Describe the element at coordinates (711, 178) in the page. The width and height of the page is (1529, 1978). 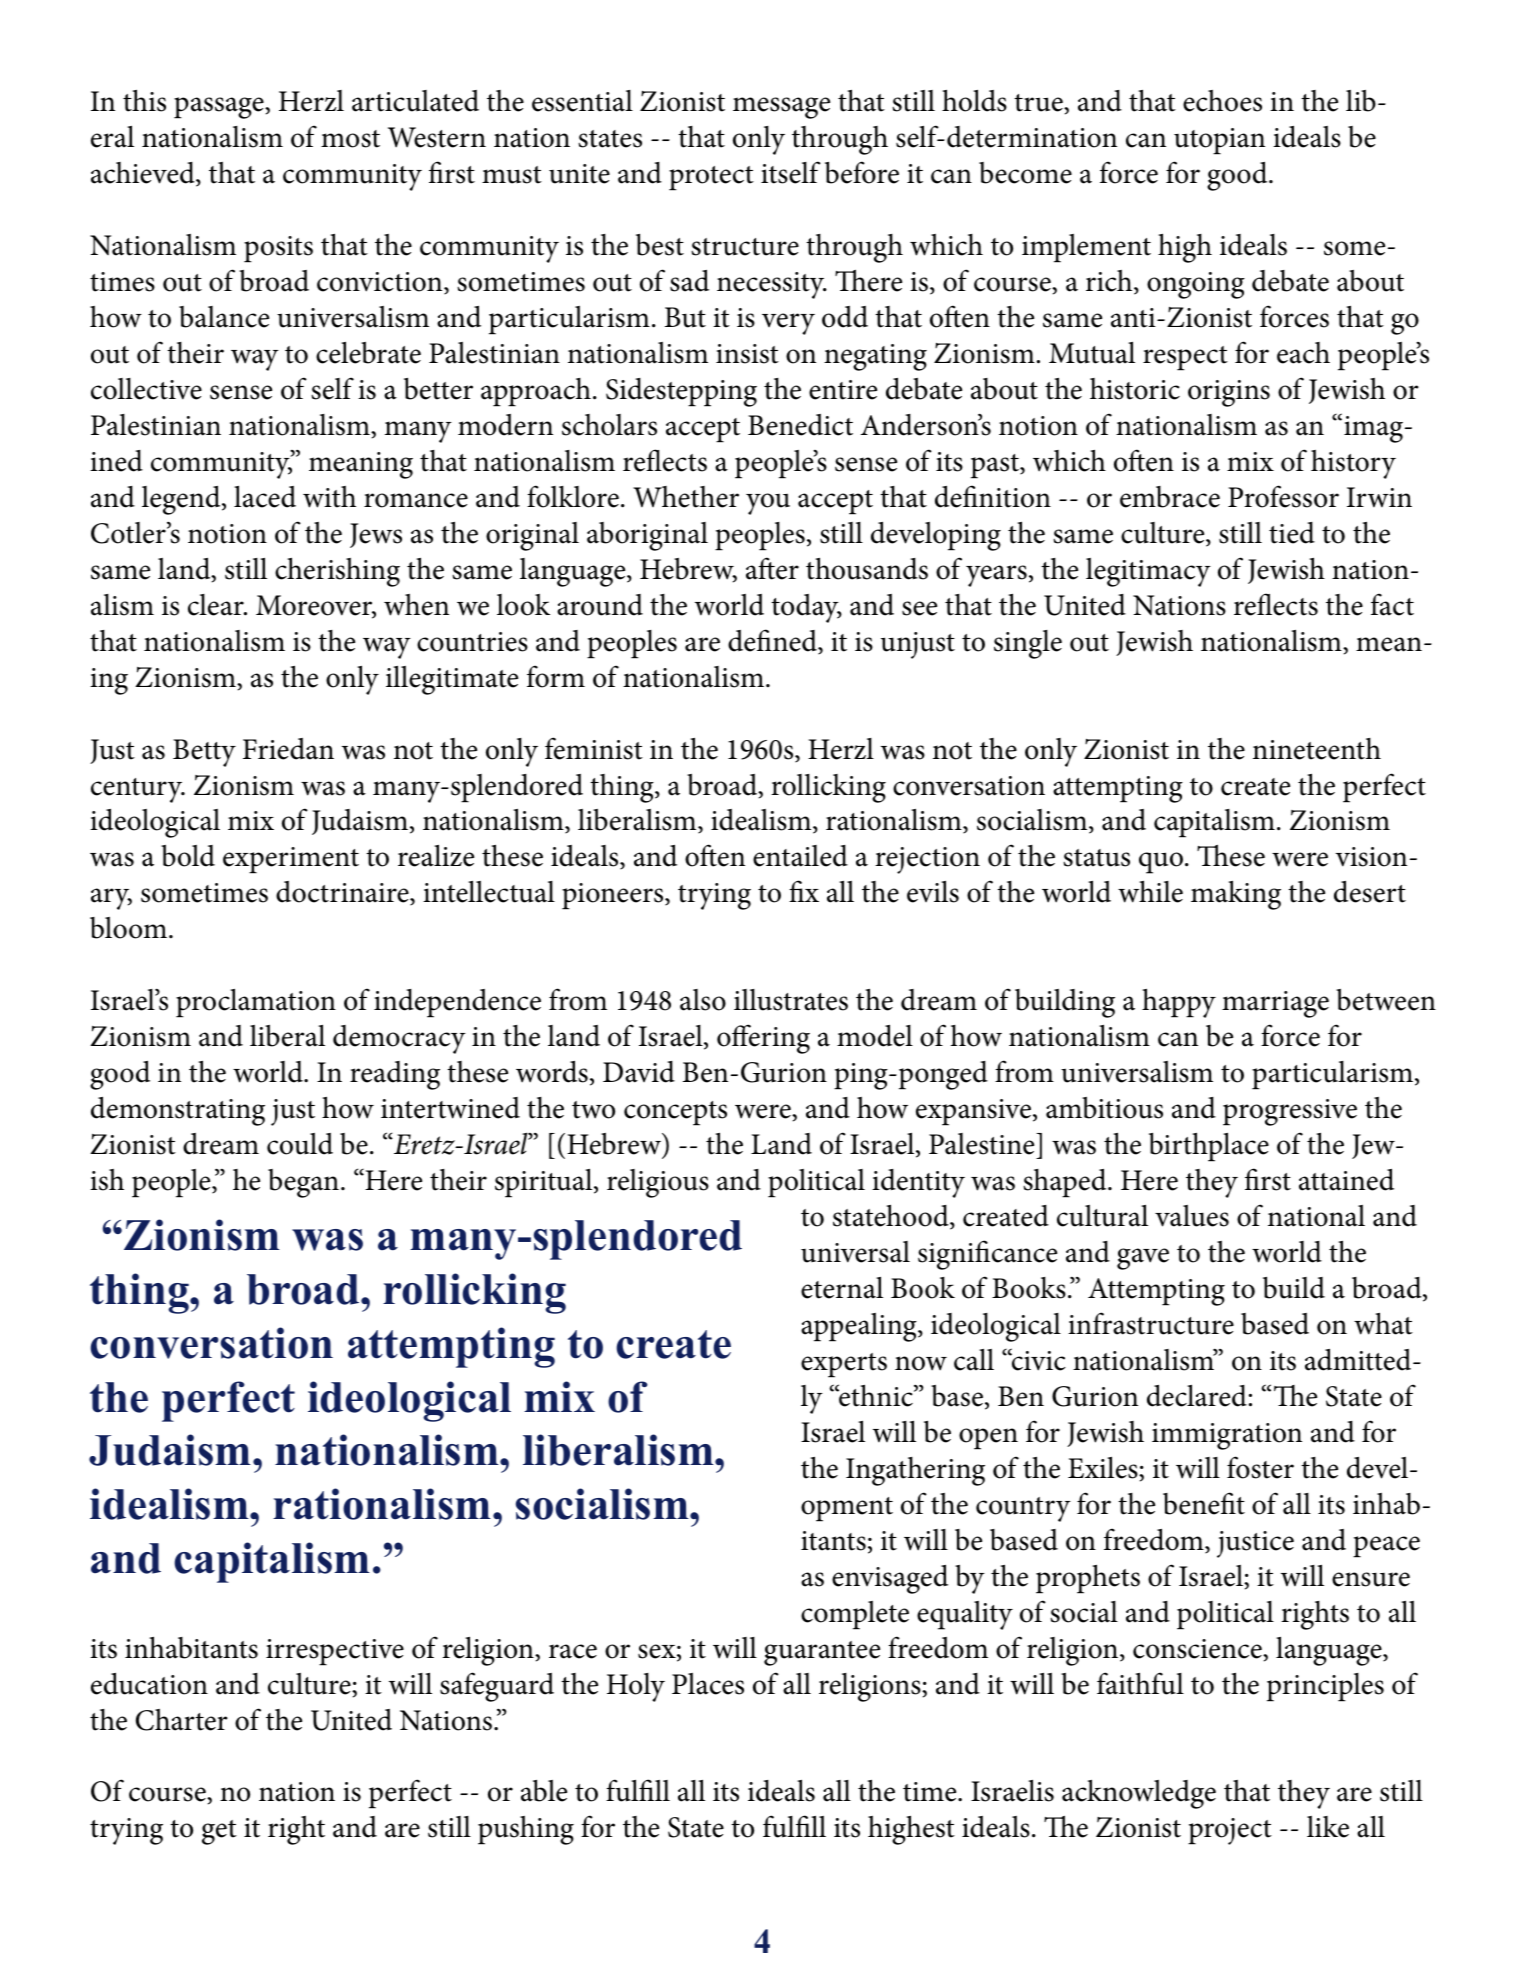
I see `protect` at that location.
